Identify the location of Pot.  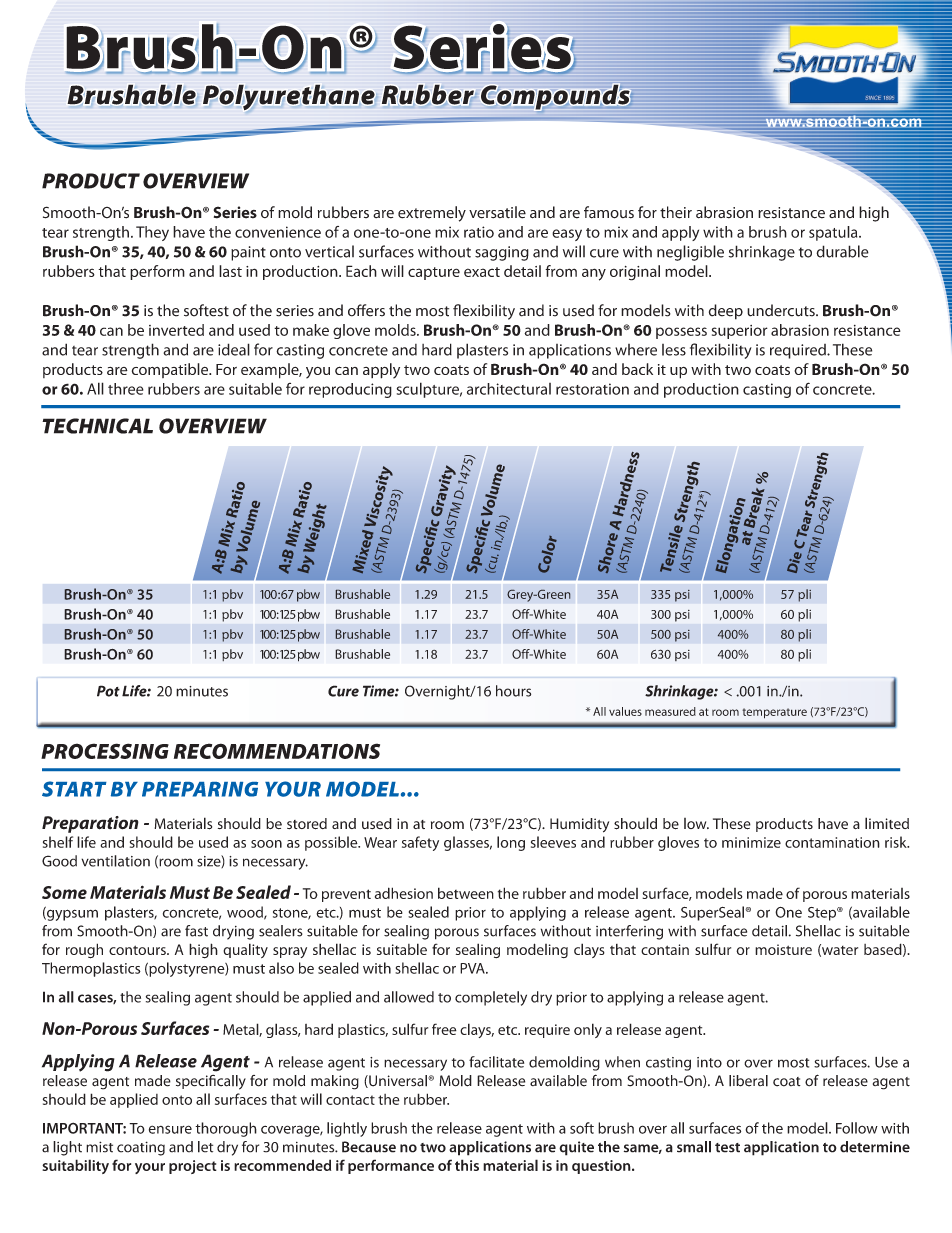
(108, 691).
